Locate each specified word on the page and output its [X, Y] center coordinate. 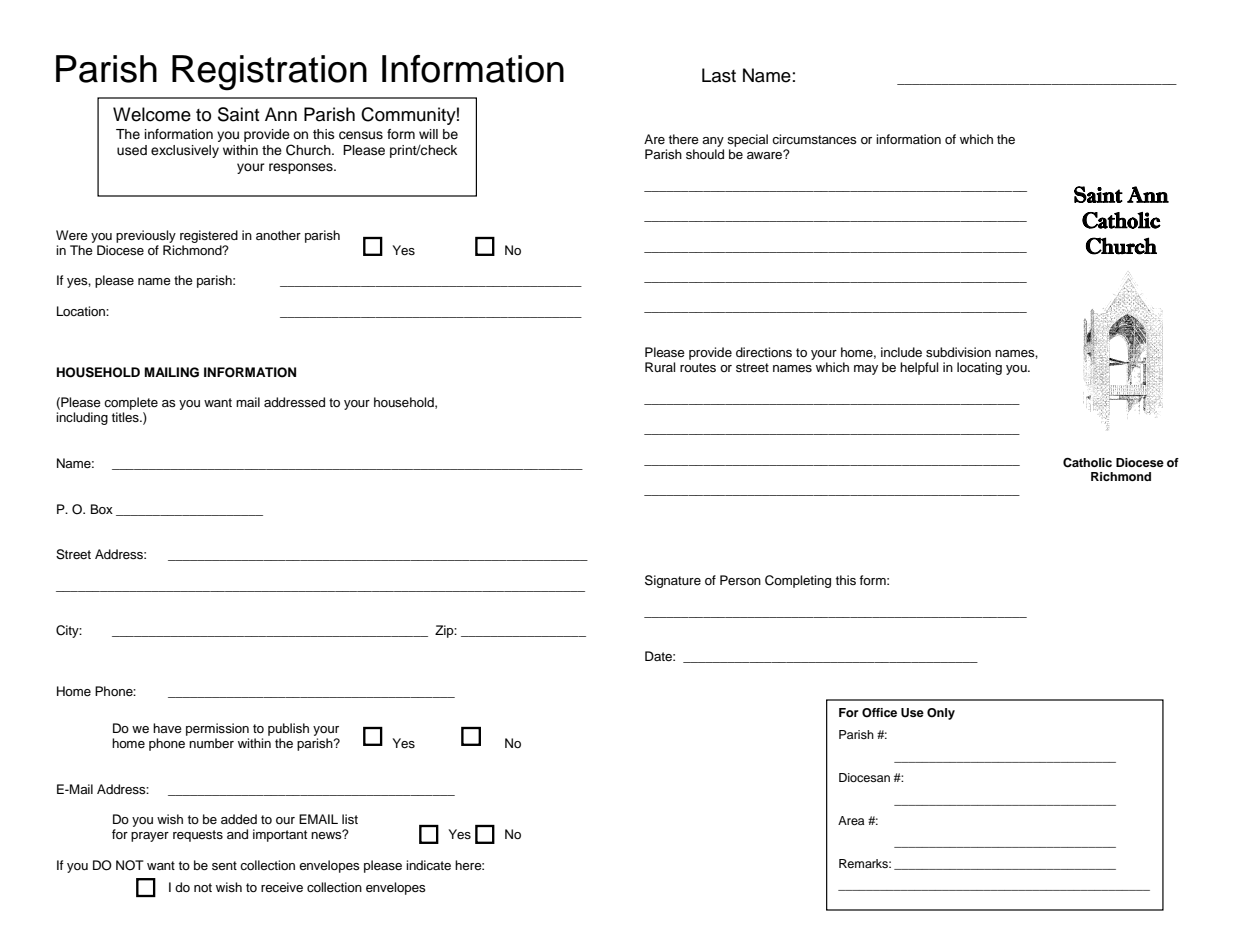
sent [224, 865]
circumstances [814, 139]
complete [131, 403]
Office [879, 713]
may [866, 370]
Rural [660, 367]
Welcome [152, 114]
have [167, 728]
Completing [798, 581]
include [901, 352]
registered [209, 236]
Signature [673, 581]
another [278, 235]
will [428, 134]
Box [102, 509]
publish [288, 729]
